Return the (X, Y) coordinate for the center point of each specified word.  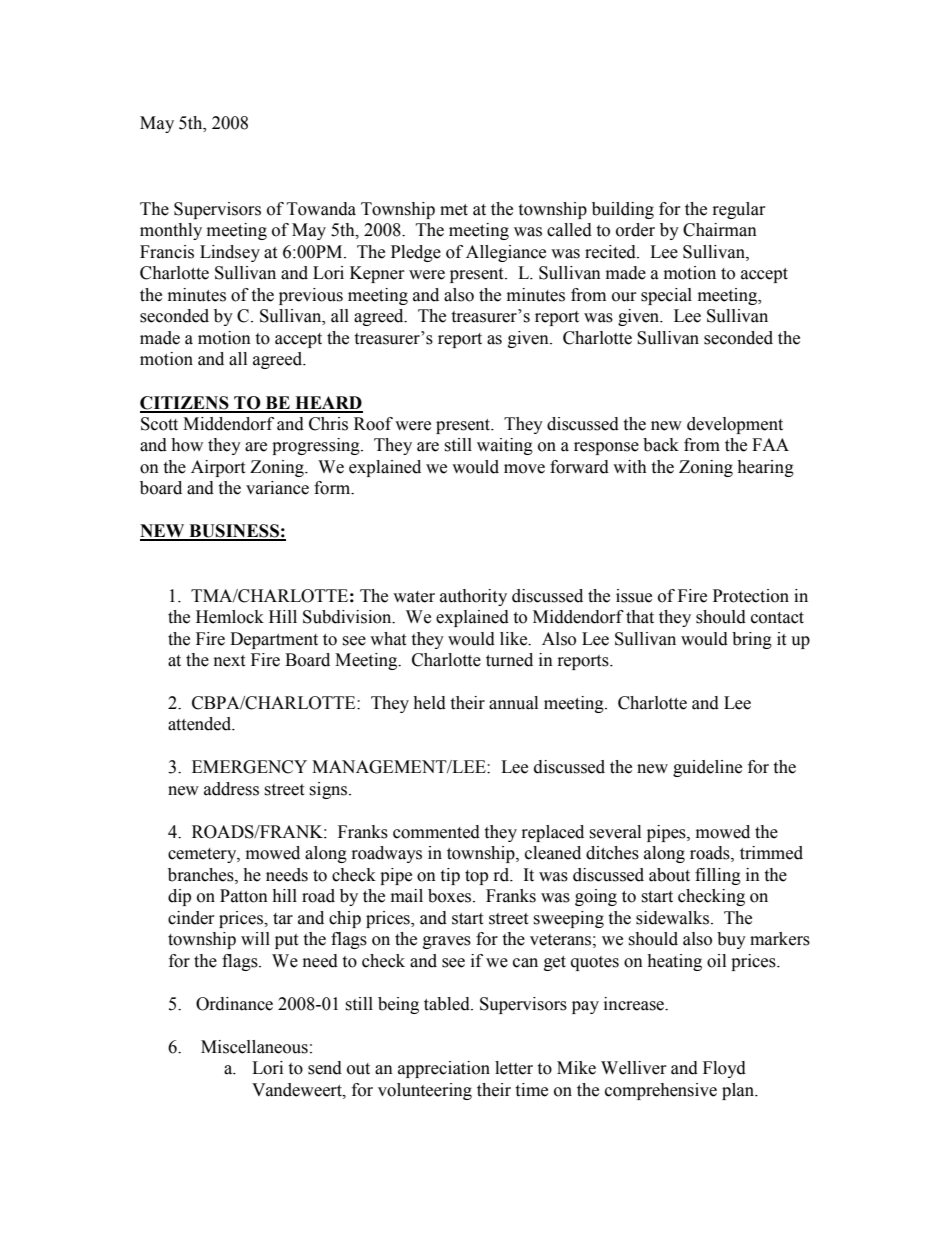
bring (752, 640)
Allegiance (506, 253)
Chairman (720, 230)
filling (718, 876)
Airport (218, 468)
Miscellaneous (254, 1047)
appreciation (444, 1069)
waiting (505, 446)
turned (509, 660)
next (229, 661)
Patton (244, 896)
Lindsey (230, 253)
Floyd (724, 1069)
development (735, 425)
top (476, 877)
